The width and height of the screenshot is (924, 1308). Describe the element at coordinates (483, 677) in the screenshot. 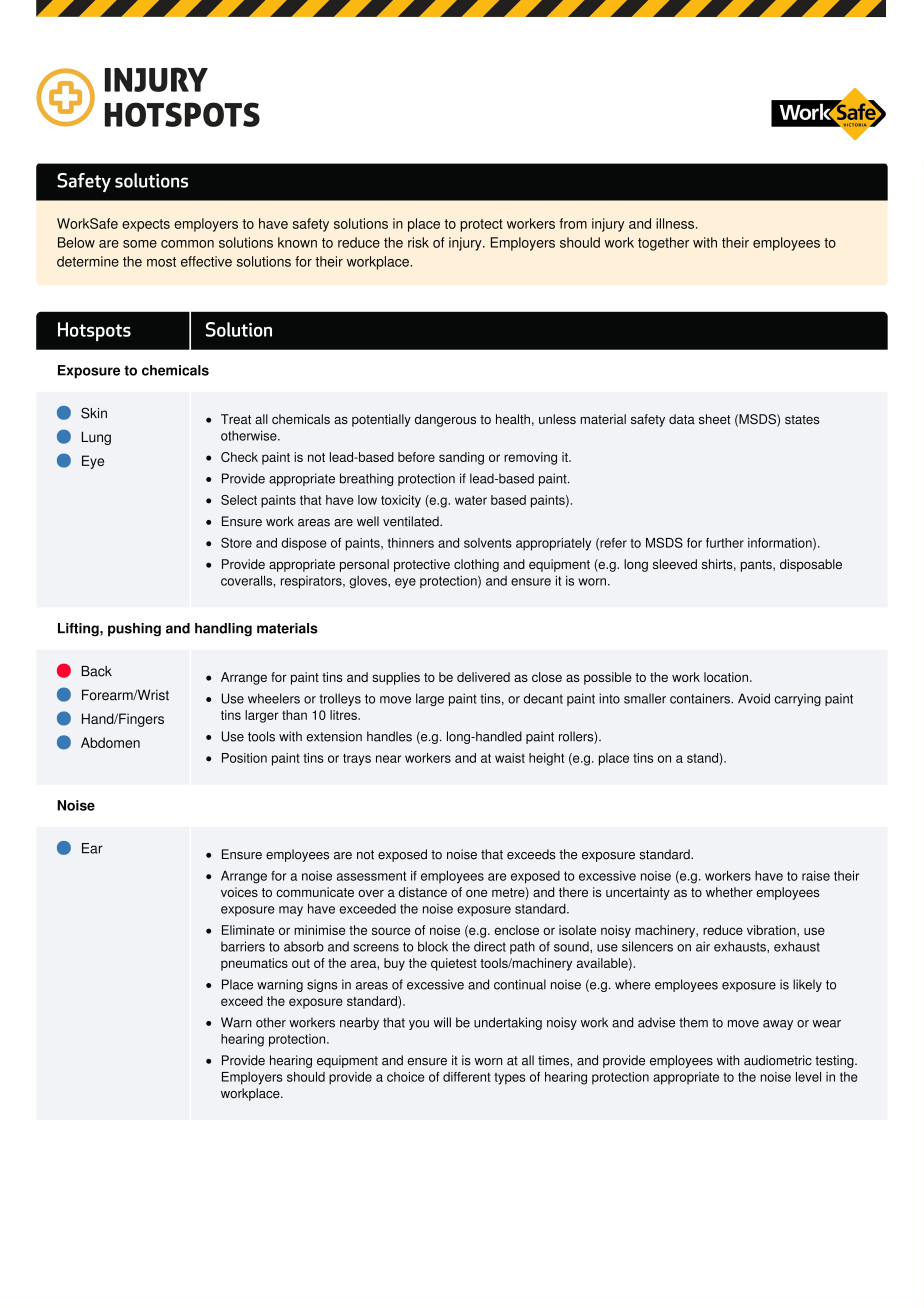

I see `delivered` at that location.
